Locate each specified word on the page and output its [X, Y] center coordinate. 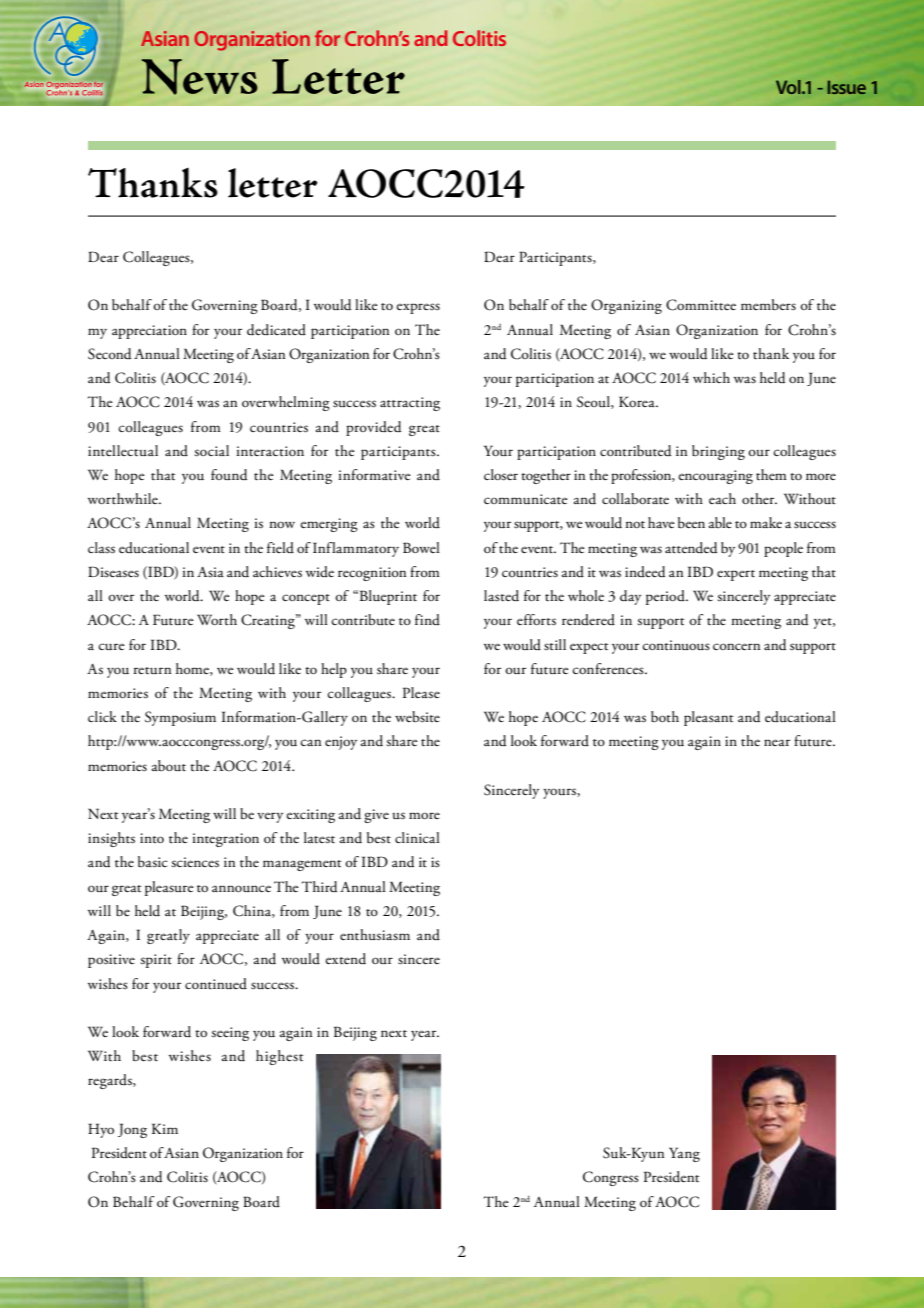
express [418, 308]
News [199, 77]
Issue [847, 87]
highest [279, 1057]
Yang [684, 1154]
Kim [165, 1128]
